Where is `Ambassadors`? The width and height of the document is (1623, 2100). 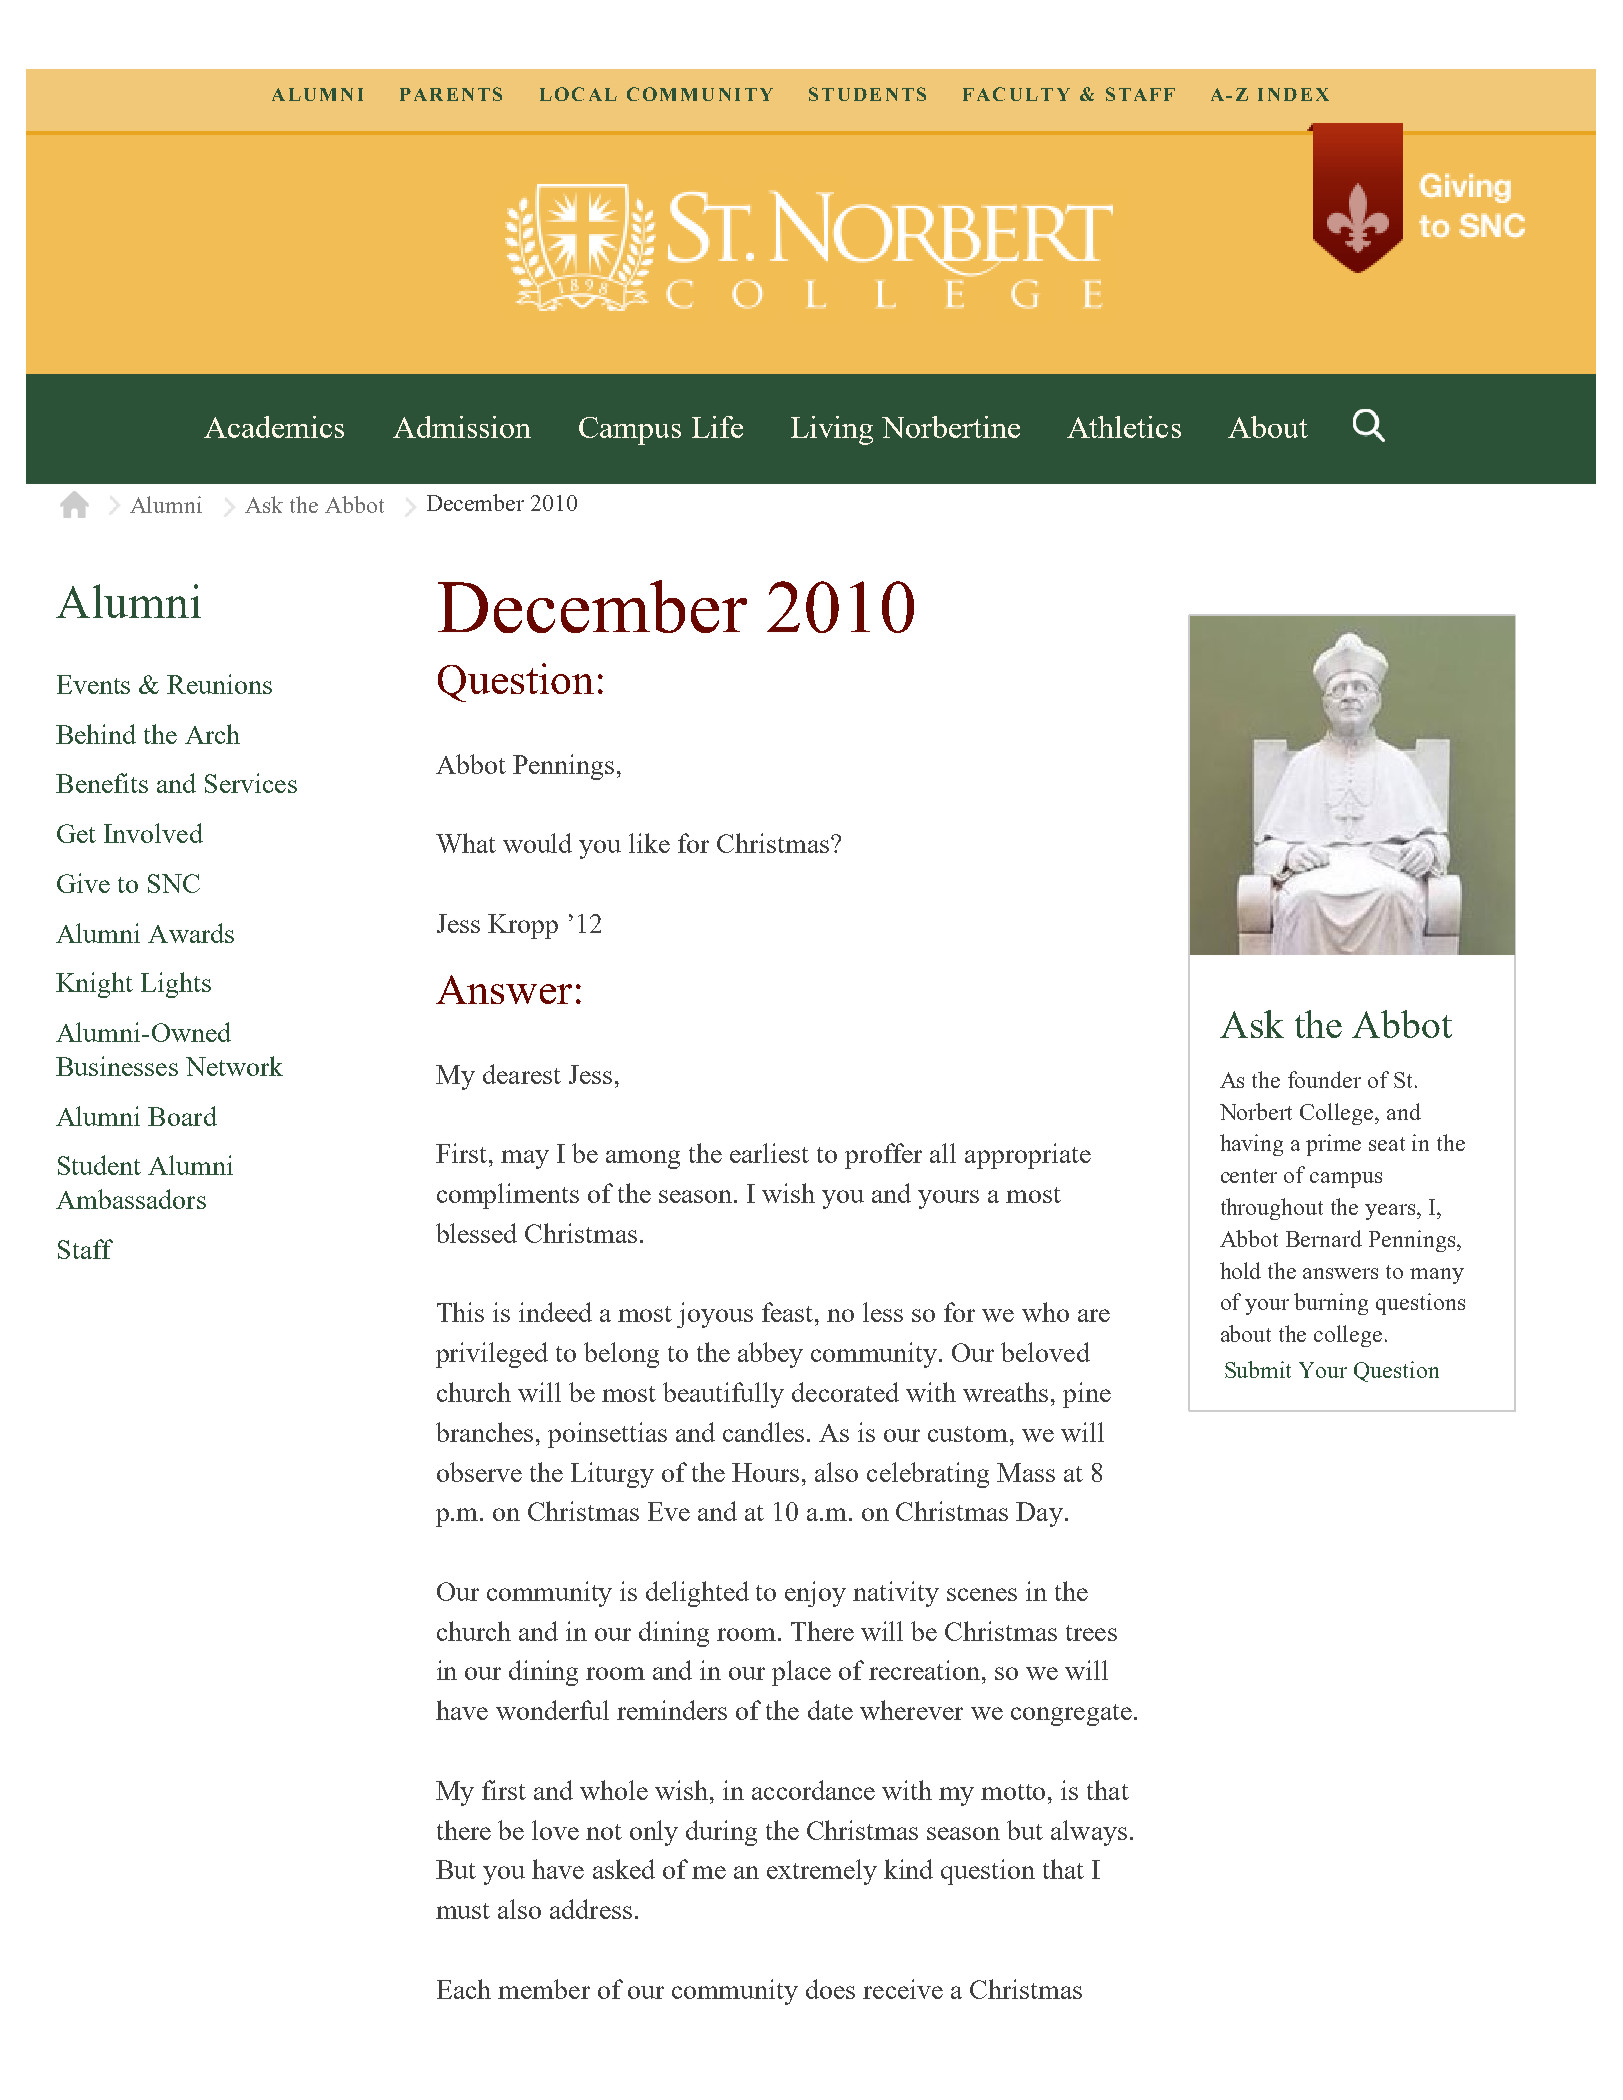
Ambassadors is located at coordinates (131, 1199).
